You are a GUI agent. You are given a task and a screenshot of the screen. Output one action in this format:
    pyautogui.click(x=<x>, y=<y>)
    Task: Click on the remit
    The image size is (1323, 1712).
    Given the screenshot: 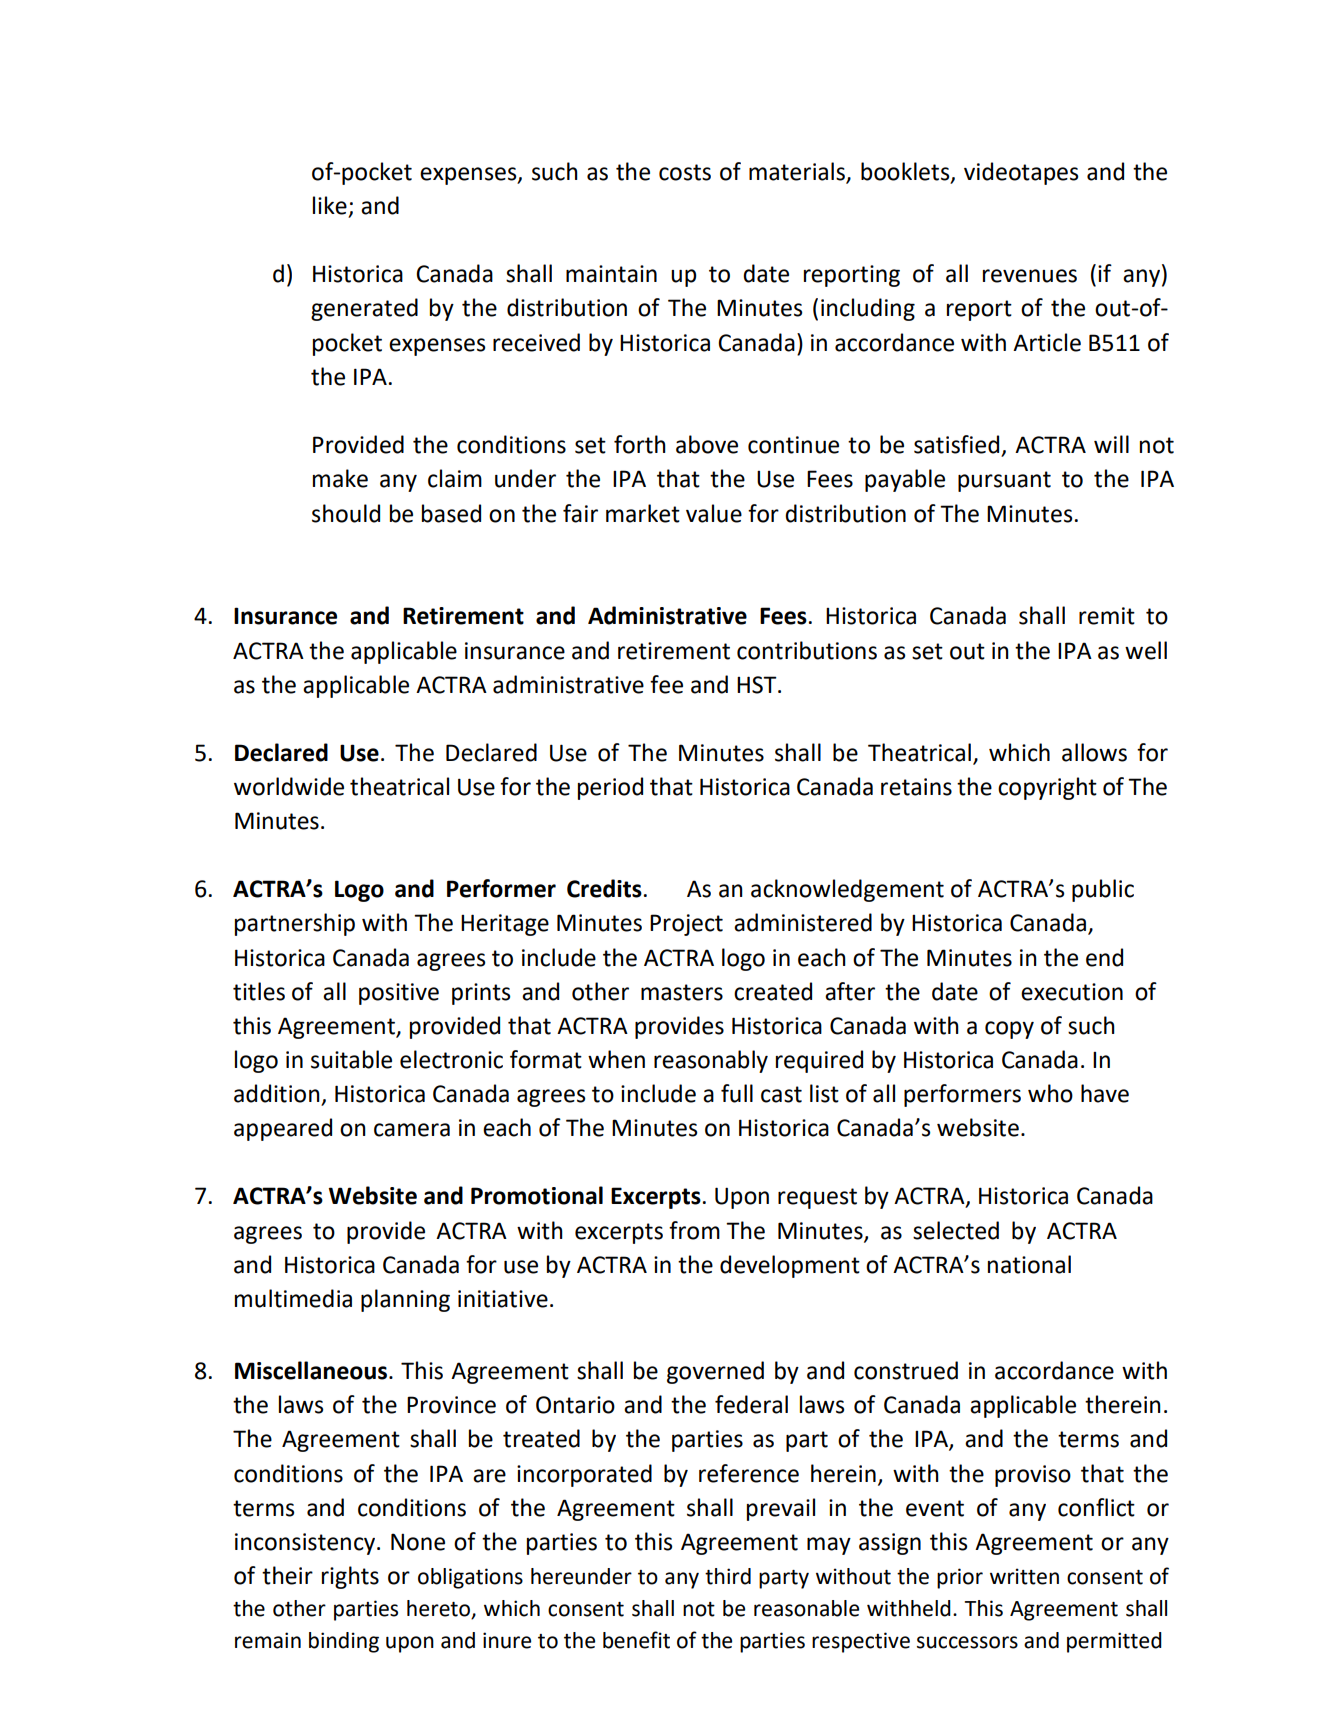 What is the action you would take?
    pyautogui.click(x=1107, y=616)
